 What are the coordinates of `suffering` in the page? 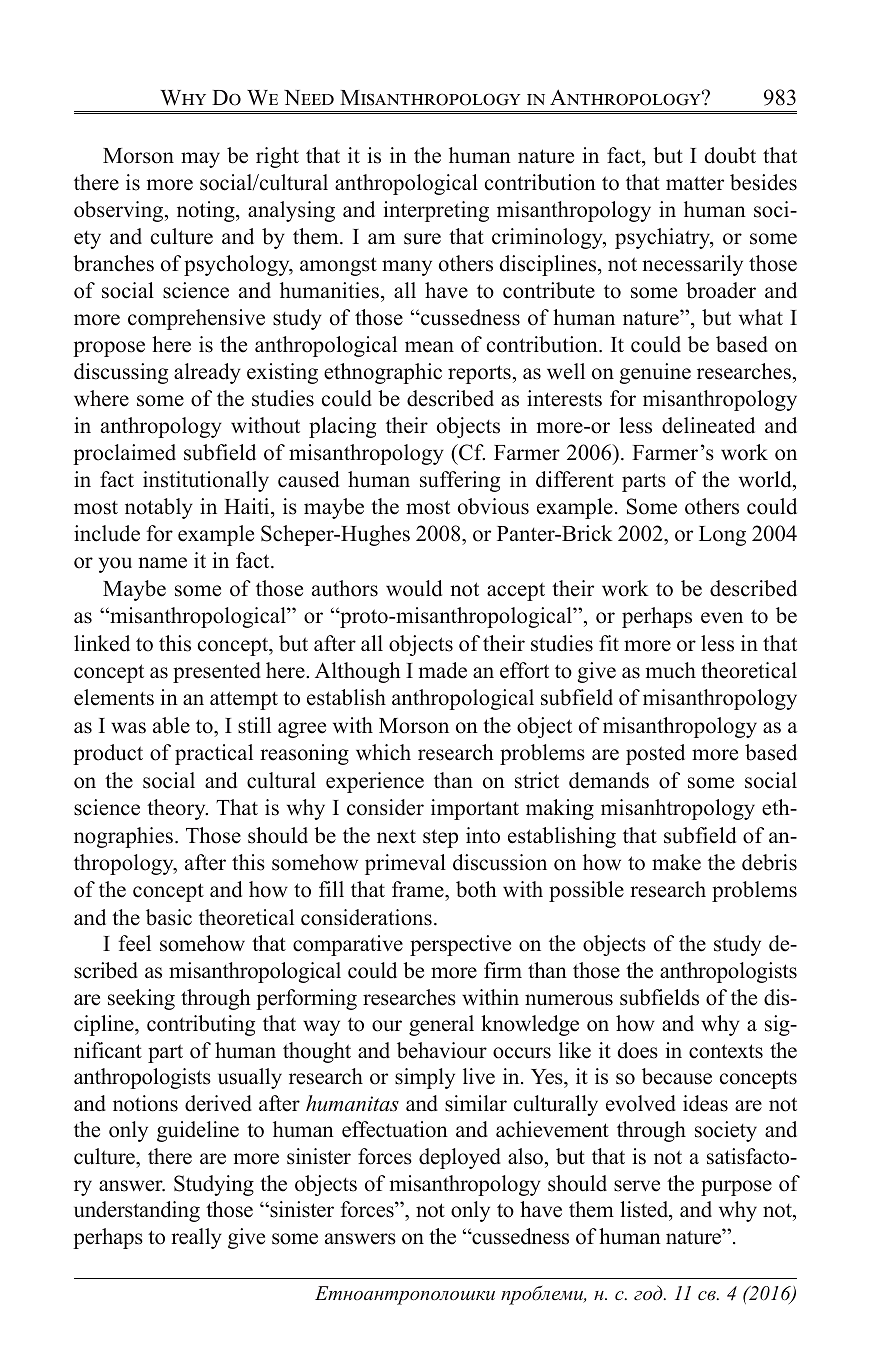 It's located at (460, 481).
